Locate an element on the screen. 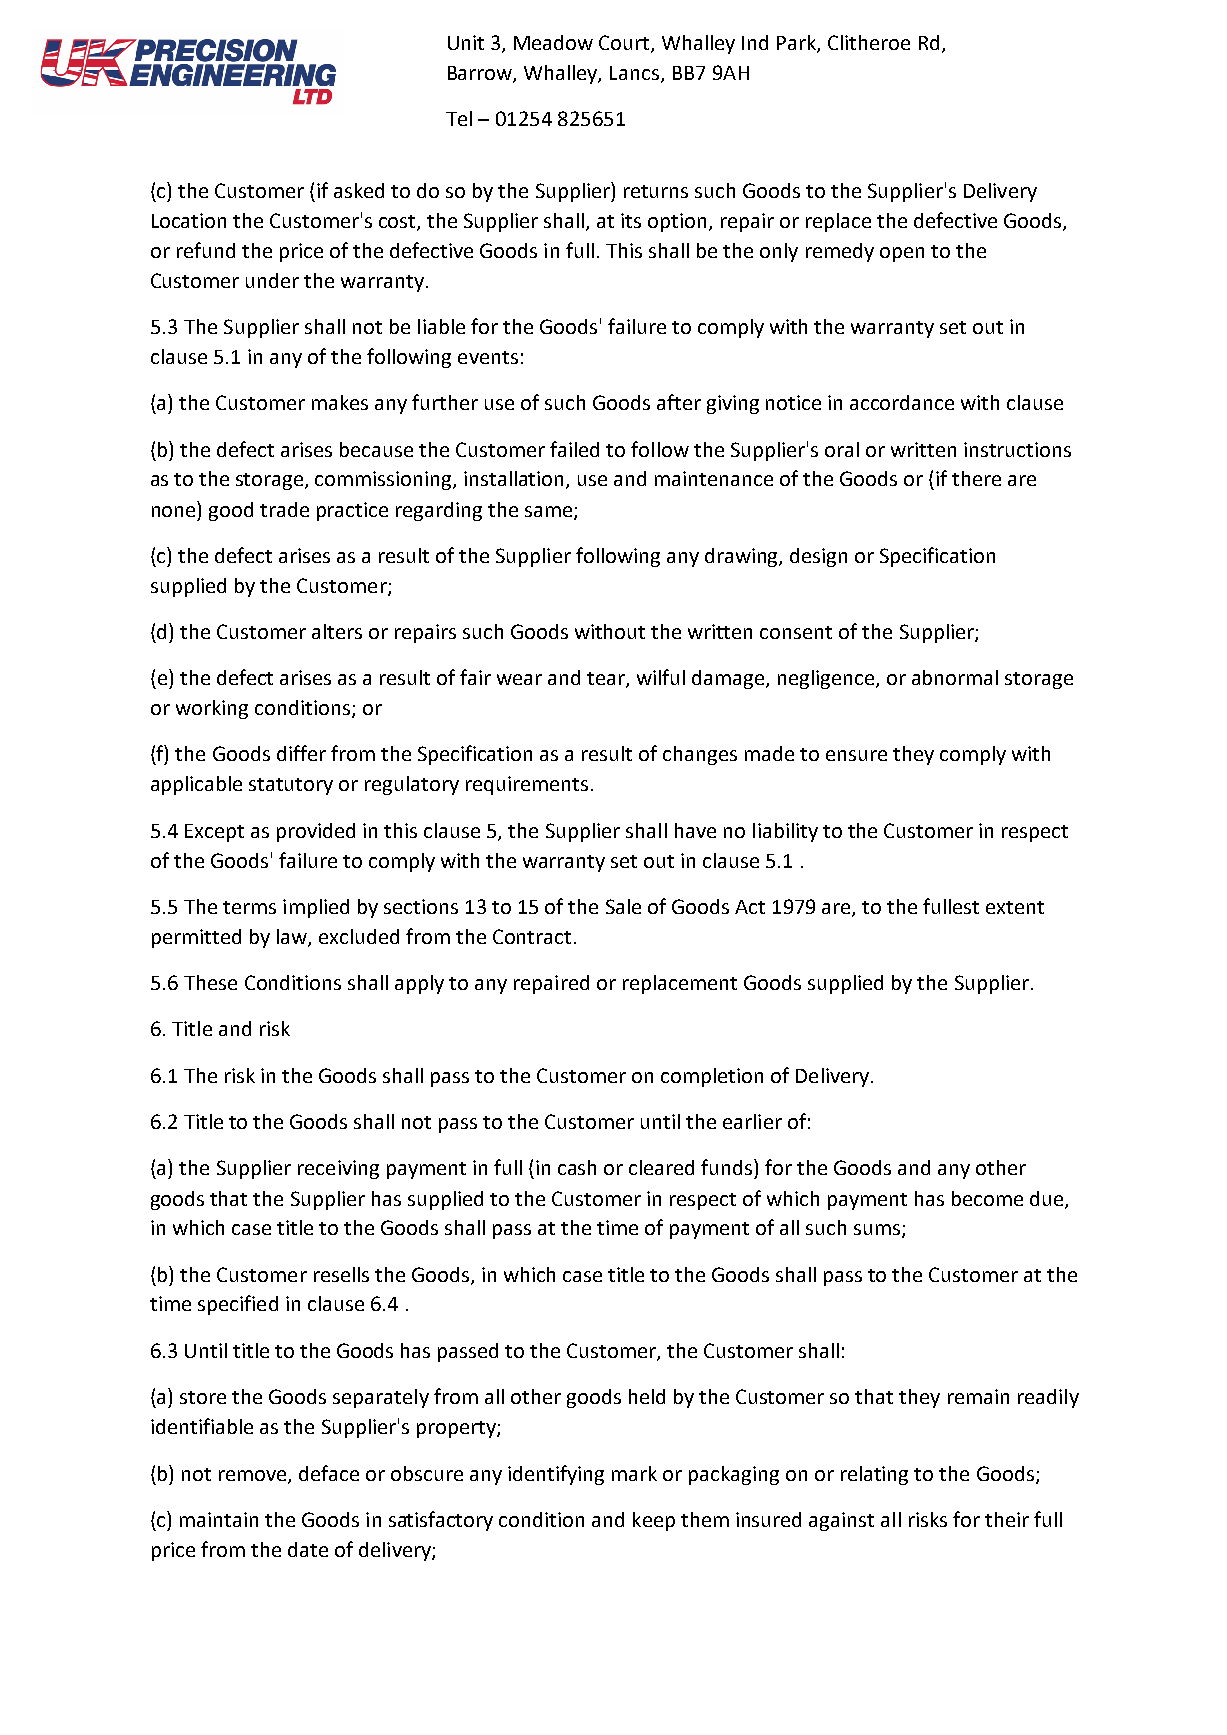 The width and height of the screenshot is (1227, 1735). asked is located at coordinates (359, 190).
